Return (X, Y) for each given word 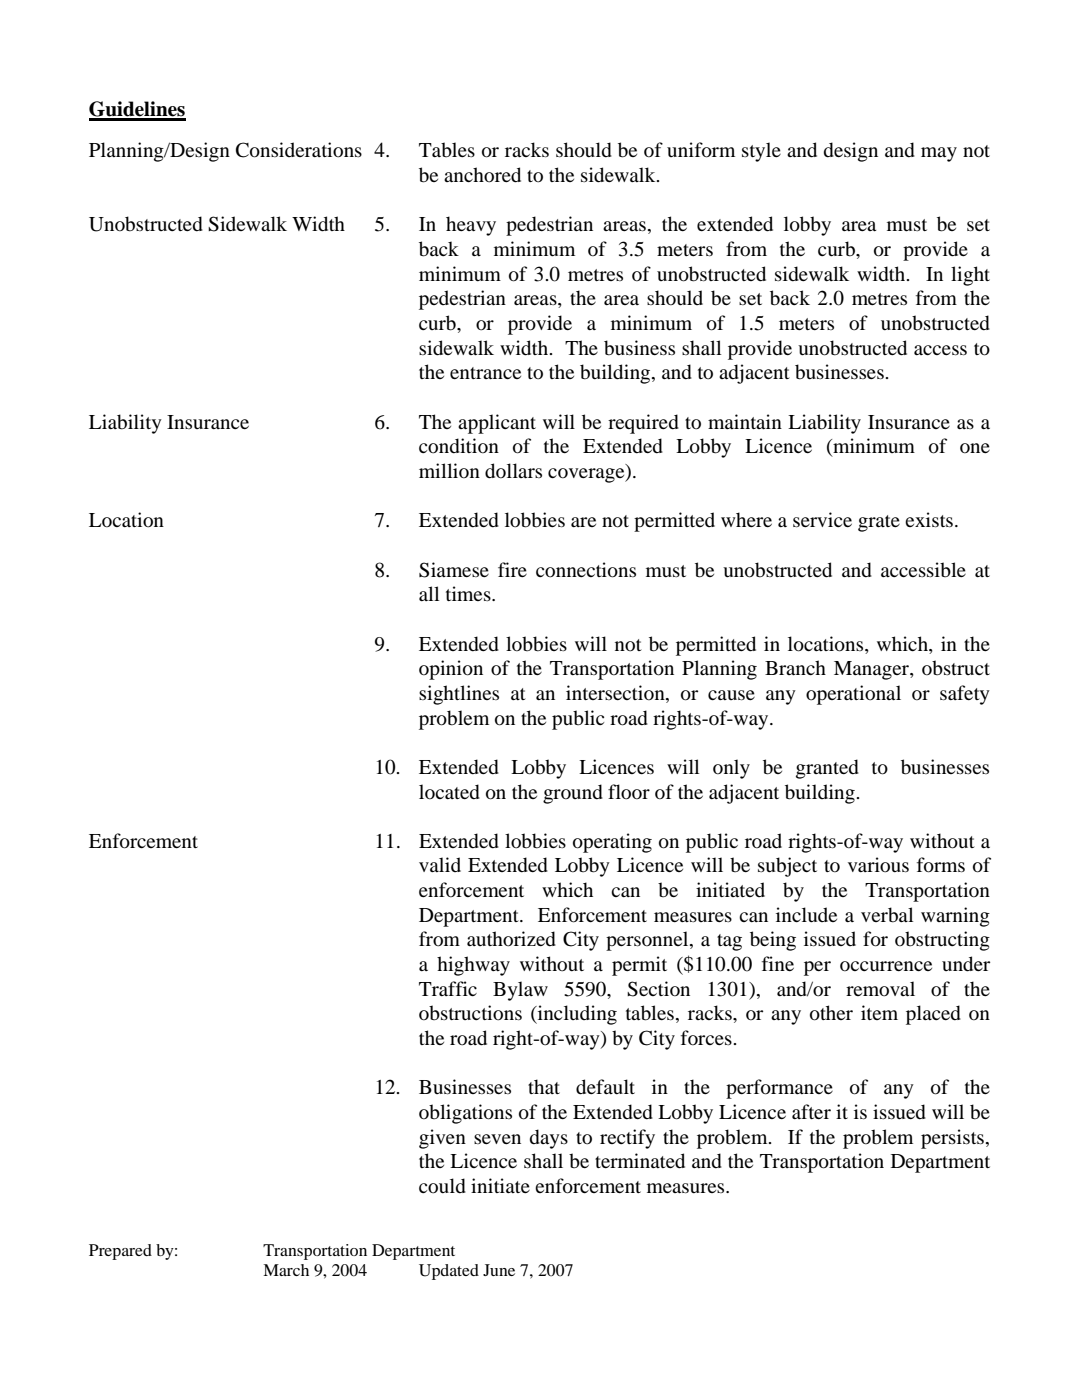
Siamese (454, 570)
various (878, 865)
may (939, 154)
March (286, 1270)
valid (440, 864)
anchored (482, 175)
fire (512, 569)
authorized (511, 939)
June (499, 1270)
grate (879, 523)
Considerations (299, 150)
